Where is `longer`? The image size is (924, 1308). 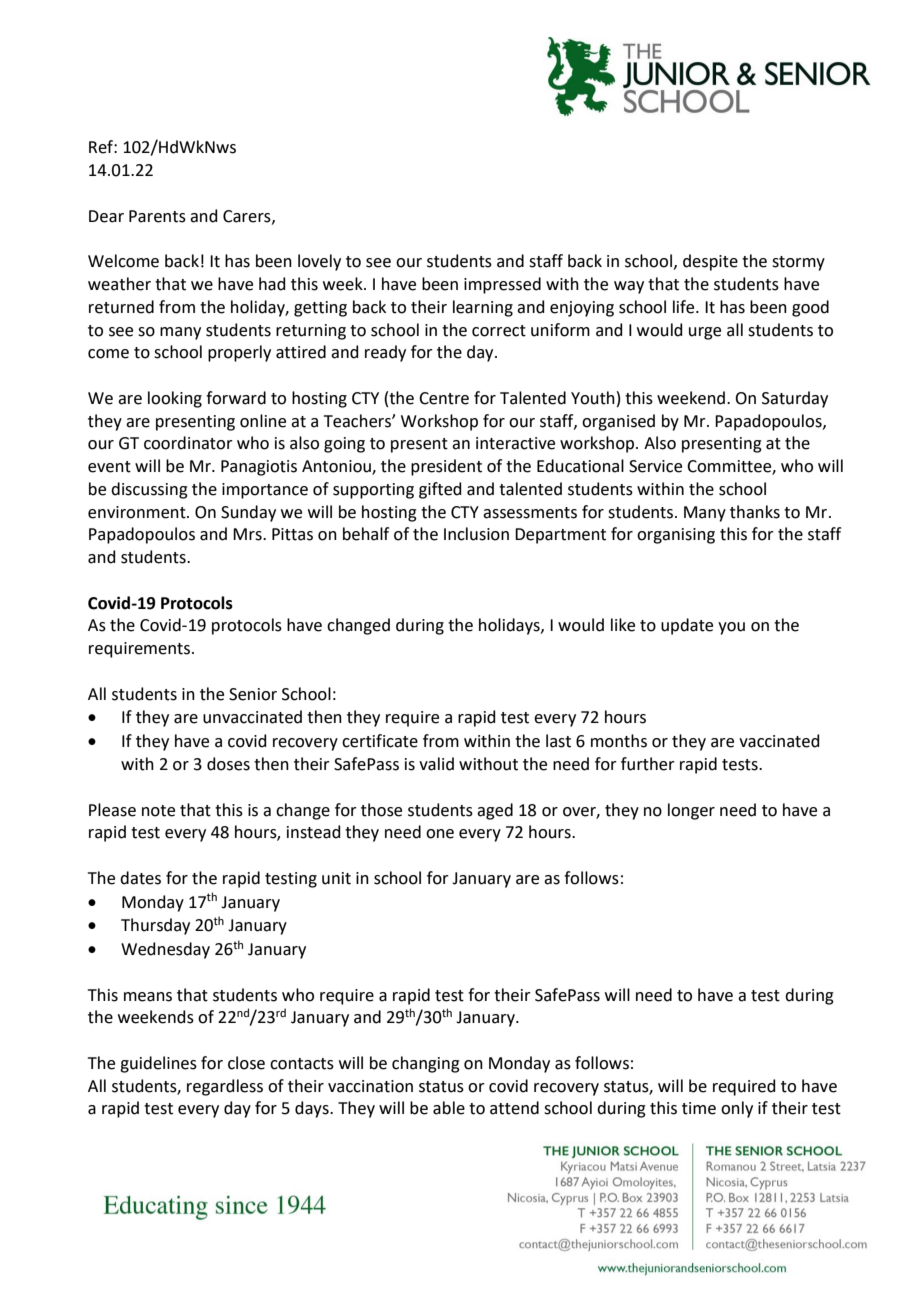
longer is located at coordinates (691, 811).
